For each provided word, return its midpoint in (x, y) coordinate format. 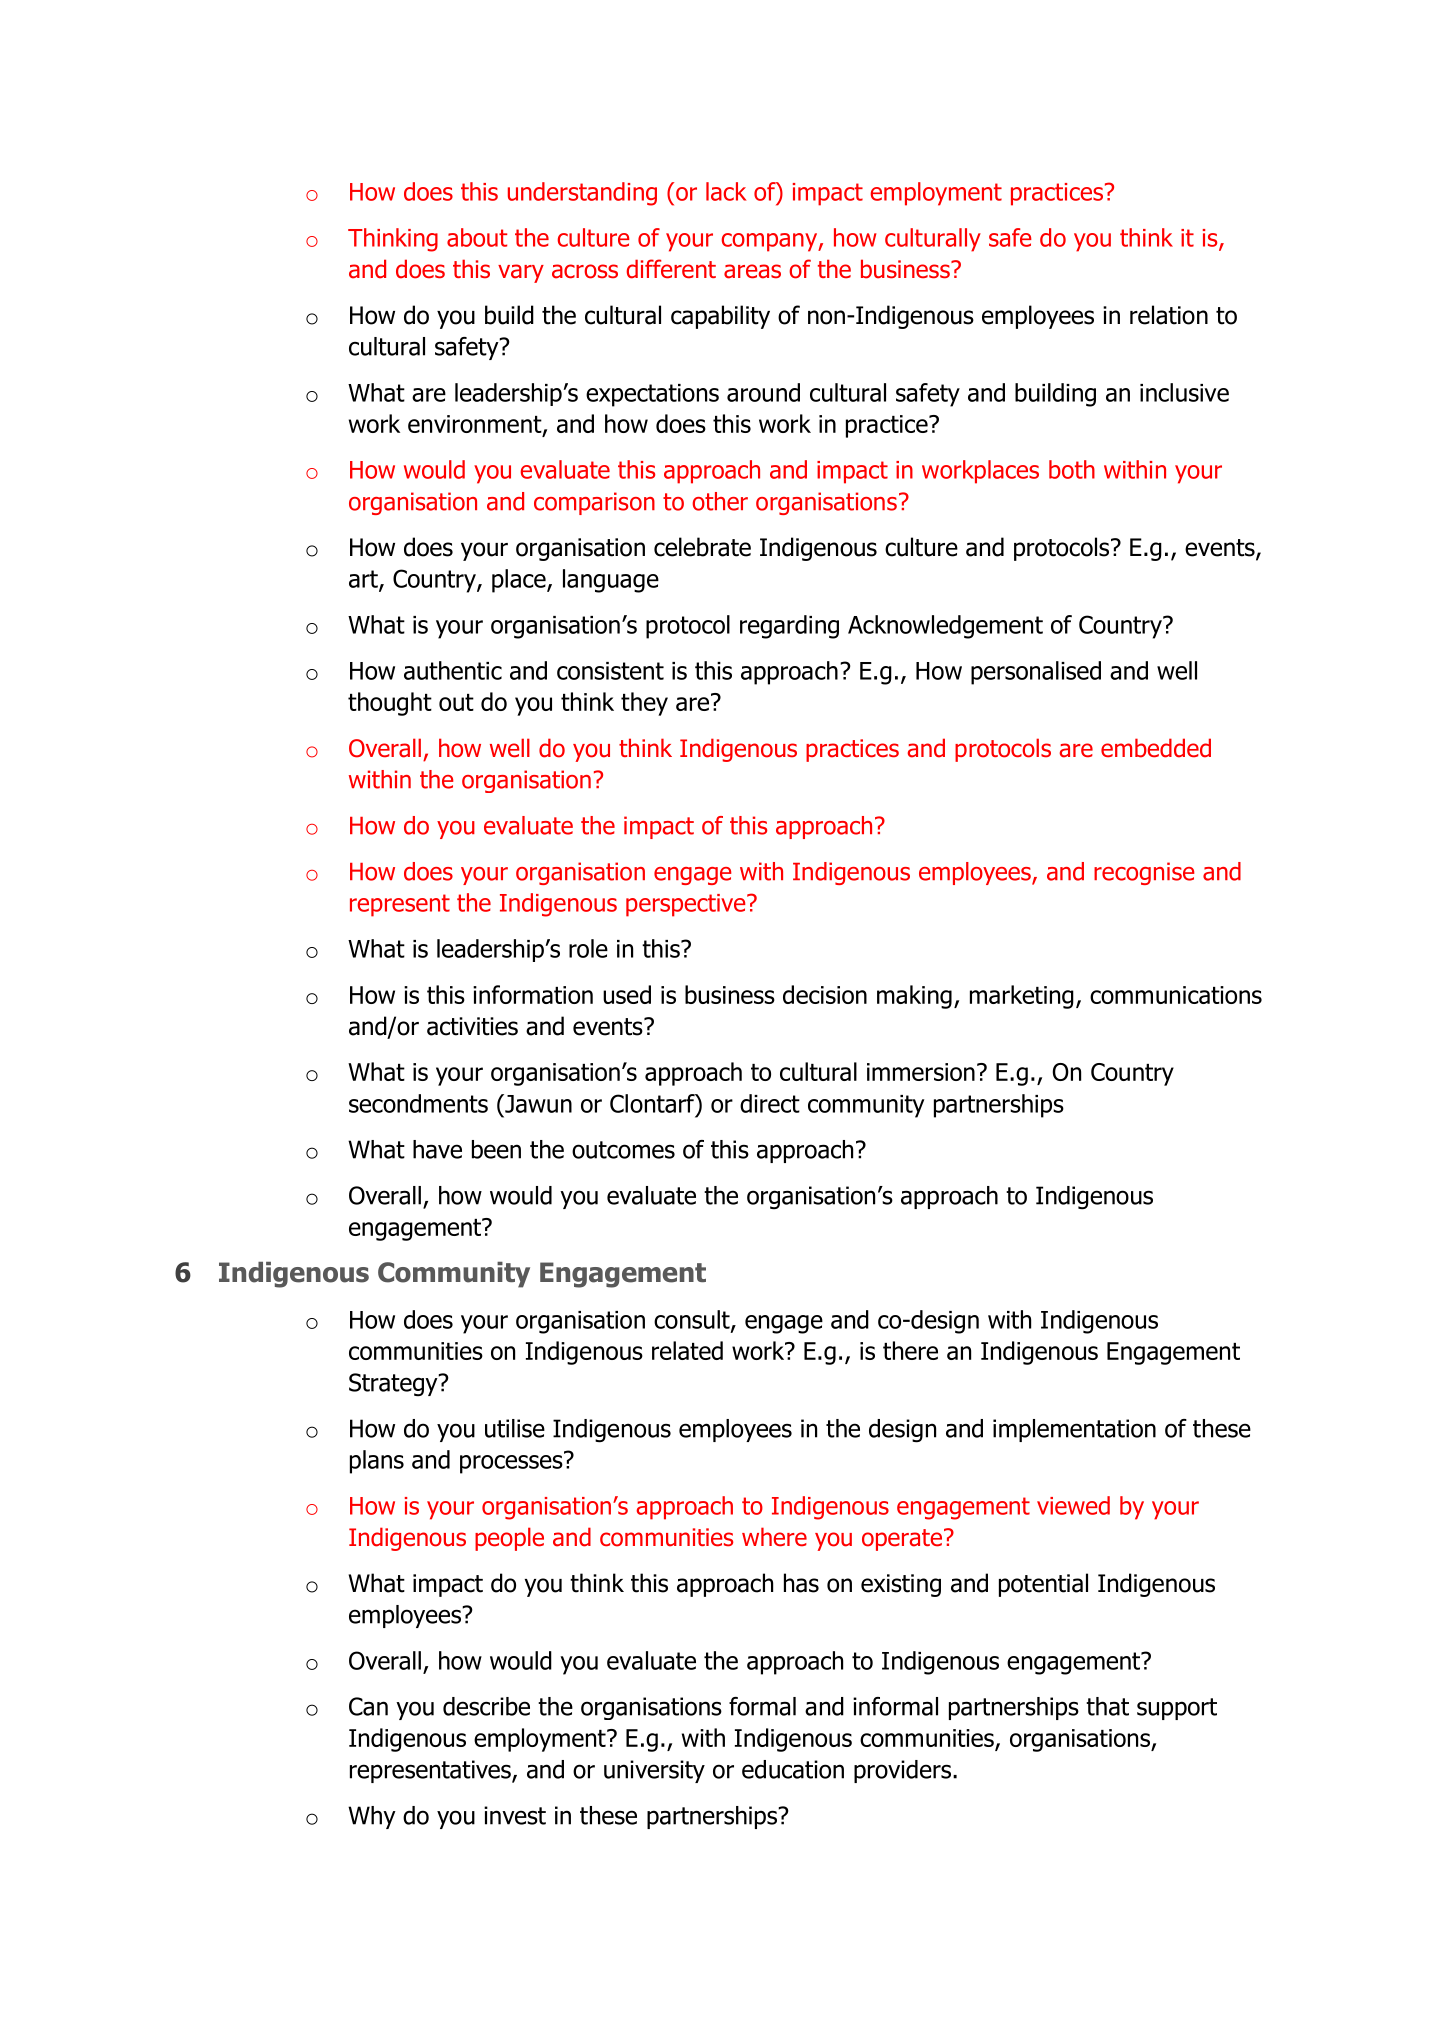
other (720, 501)
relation (1169, 315)
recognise (1144, 873)
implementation (1074, 1430)
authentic (453, 670)
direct (770, 1103)
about (477, 237)
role (588, 948)
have (437, 1149)
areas (752, 271)
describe (486, 1706)
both (1072, 469)
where (774, 1537)
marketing (1022, 997)
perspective (687, 905)
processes (512, 1463)
